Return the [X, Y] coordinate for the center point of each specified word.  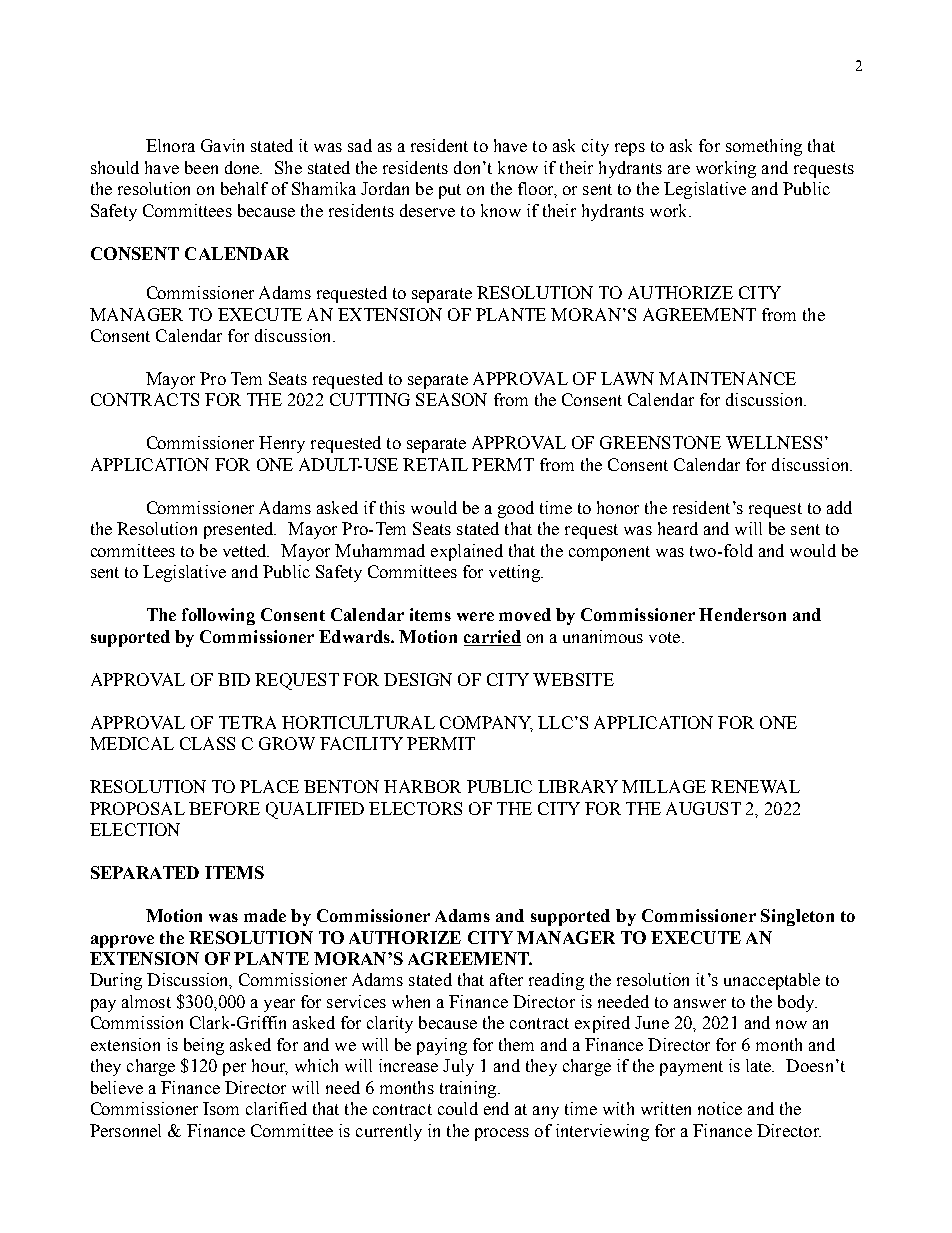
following [218, 616]
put [450, 191]
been [201, 167]
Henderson [742, 614]
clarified [276, 1108]
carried [492, 636]
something [764, 147]
